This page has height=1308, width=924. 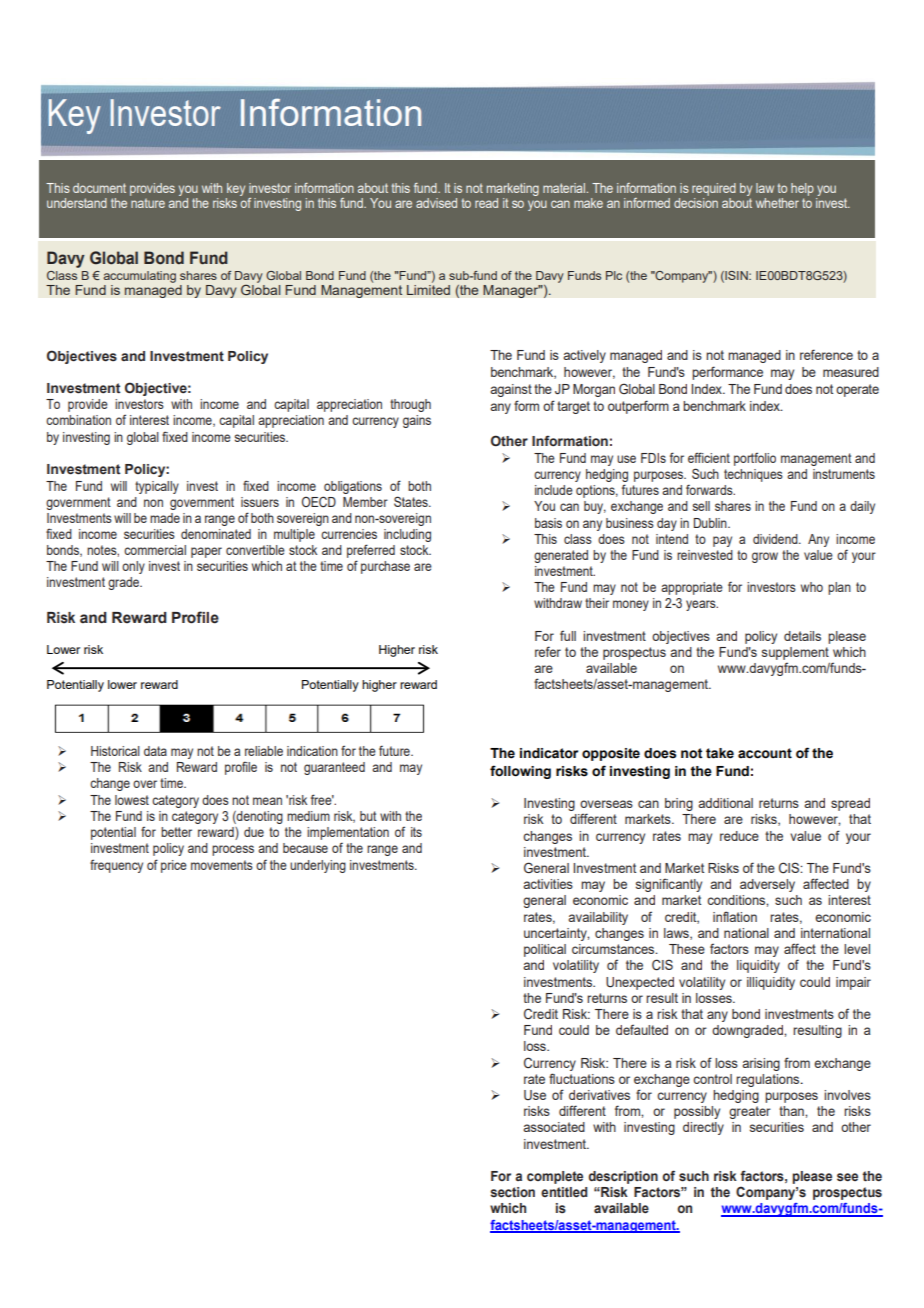 I want to click on supplement, so click(x=795, y=653).
